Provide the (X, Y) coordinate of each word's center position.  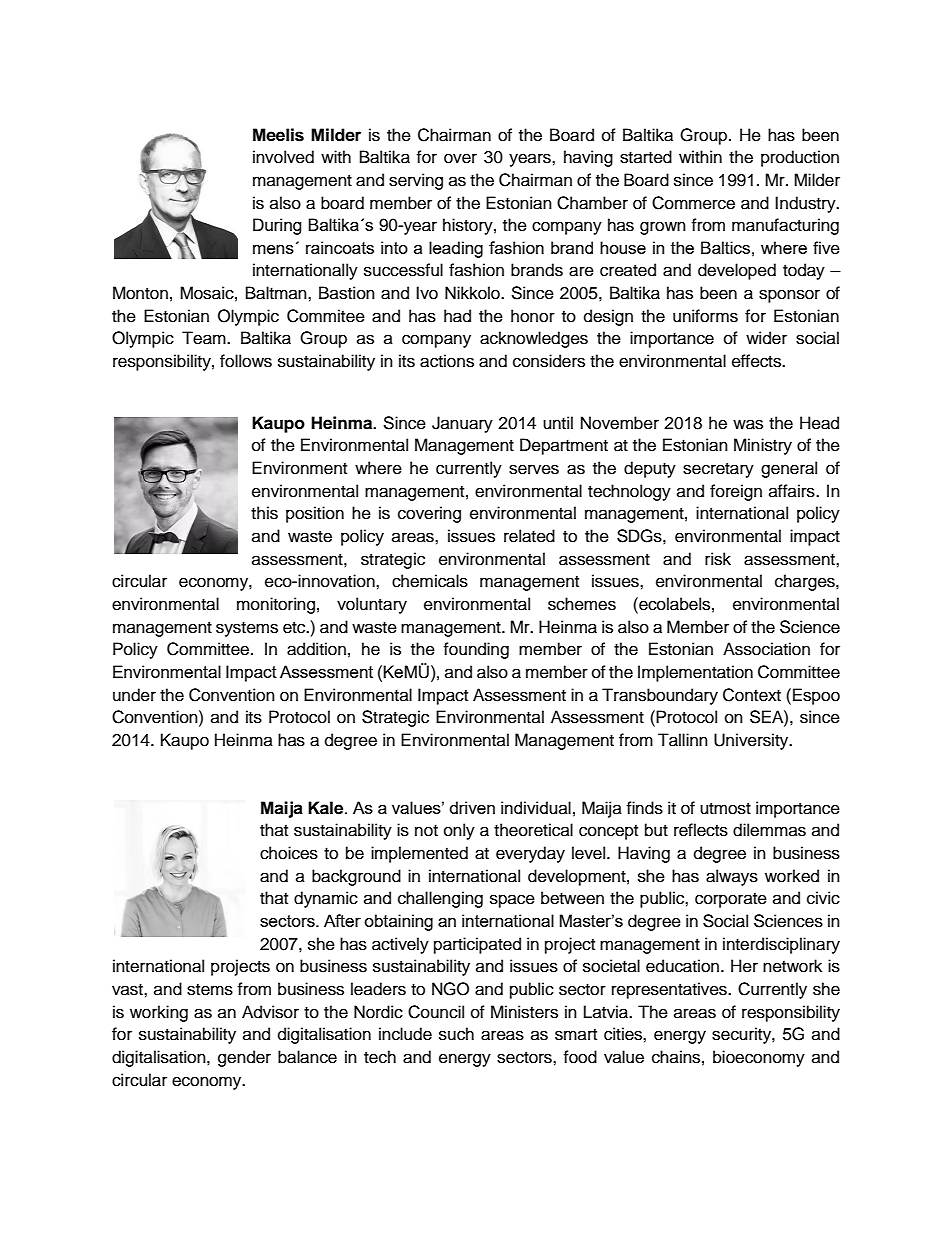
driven (472, 807)
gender (244, 1058)
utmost (725, 809)
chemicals (430, 581)
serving (416, 181)
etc (295, 628)
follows (246, 361)
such (456, 1034)
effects (758, 361)
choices (289, 853)
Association (766, 649)
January (462, 424)
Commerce (693, 203)
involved (283, 157)
